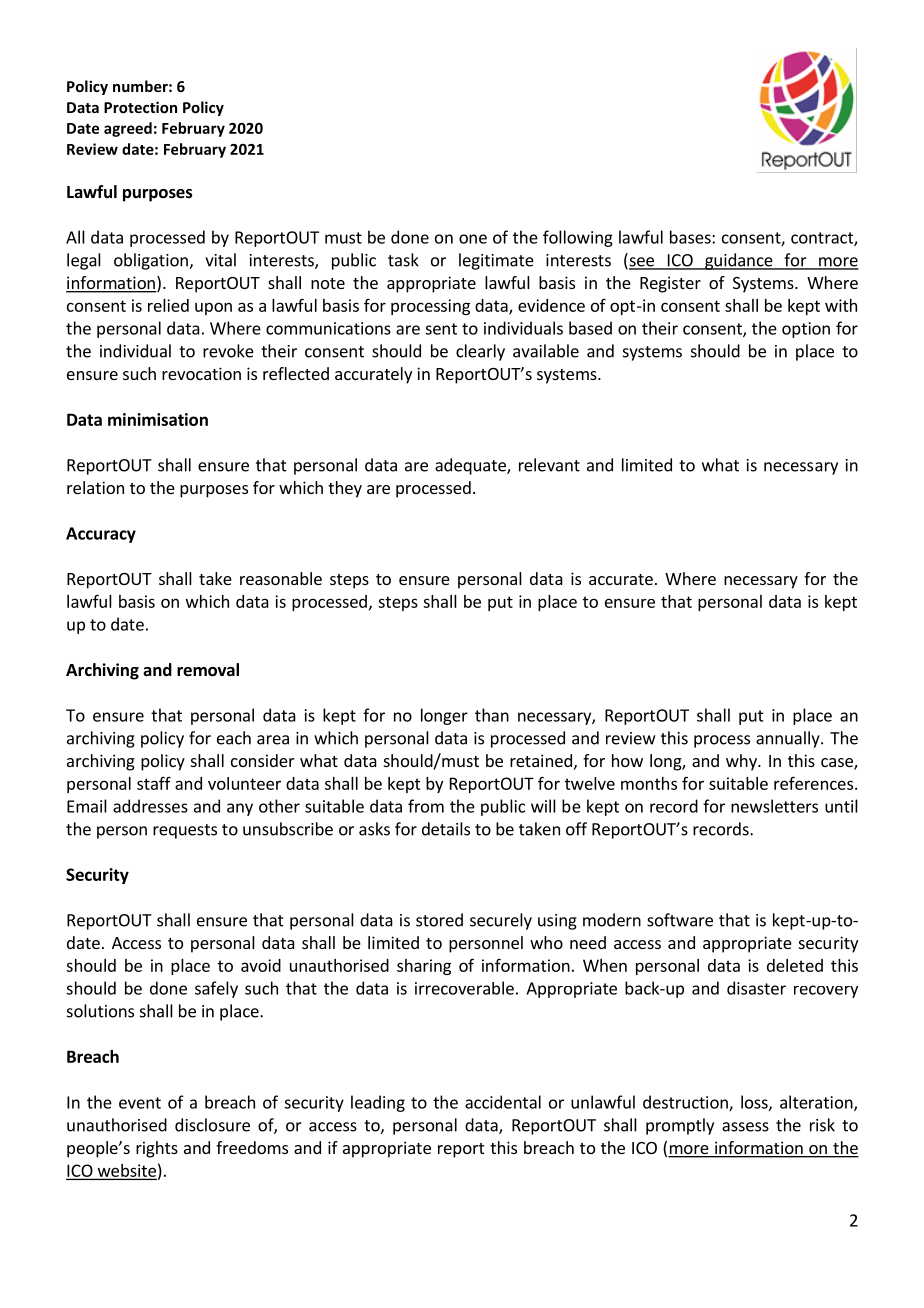  I want to click on agreed, so click(128, 129).
